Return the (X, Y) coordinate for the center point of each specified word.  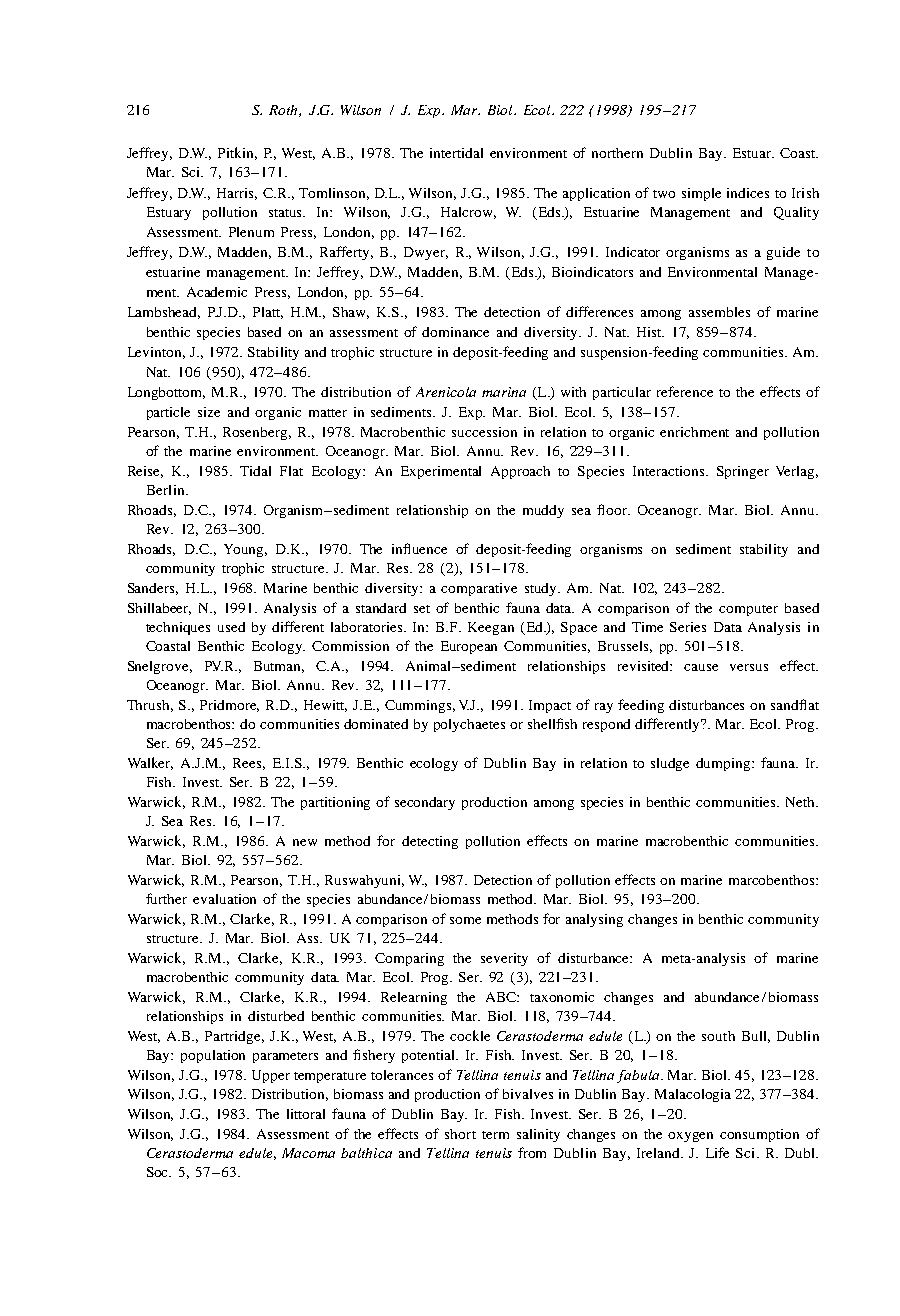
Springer (743, 472)
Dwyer (426, 253)
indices (748, 193)
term (495, 1135)
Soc (159, 1172)
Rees (249, 764)
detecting (430, 842)
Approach (520, 472)
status (287, 213)
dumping (724, 764)
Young (245, 550)
